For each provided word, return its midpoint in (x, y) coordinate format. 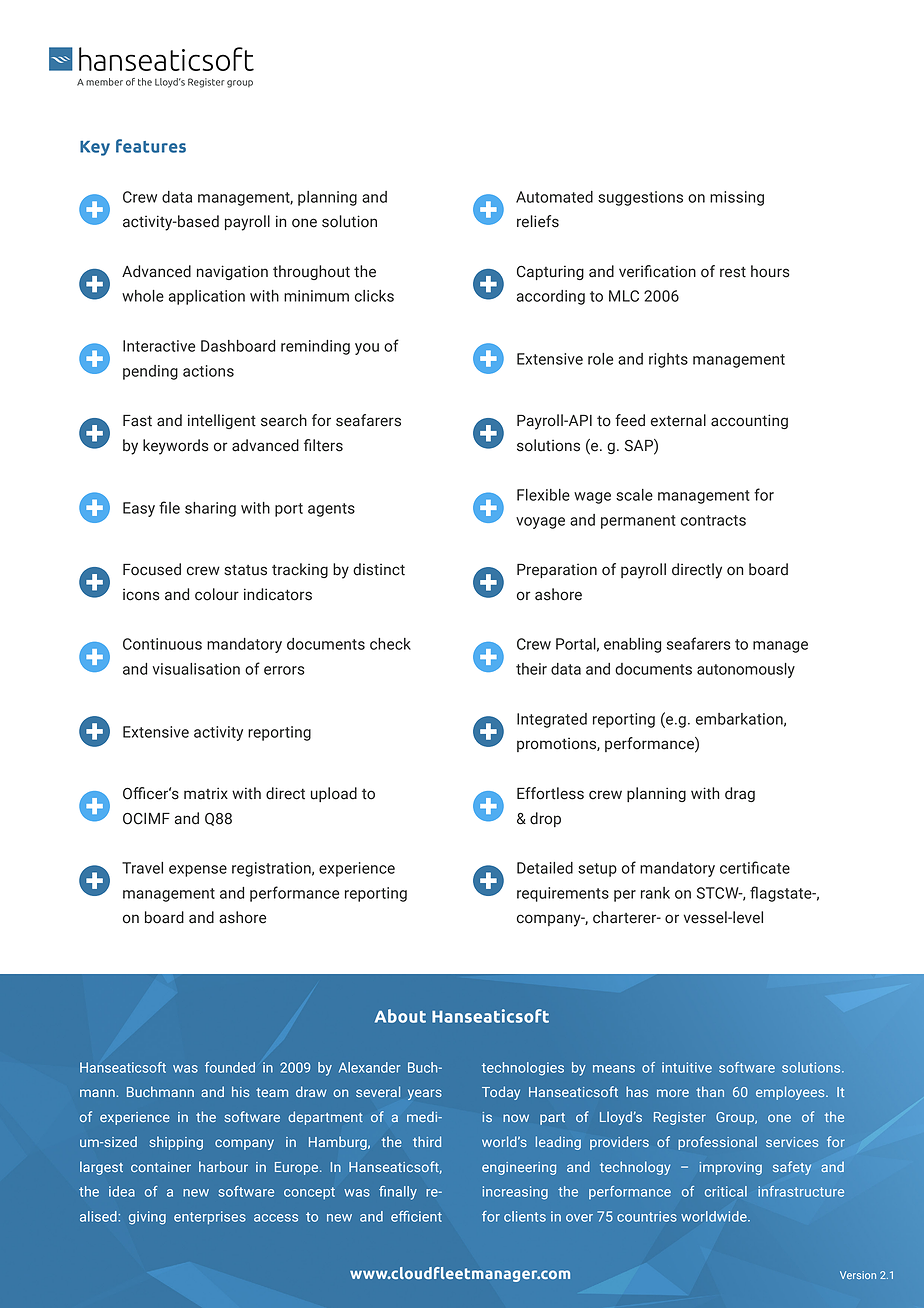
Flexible (543, 495)
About (400, 1016)
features (151, 146)
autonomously (746, 670)
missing (737, 198)
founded (230, 1067)
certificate (755, 867)
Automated (554, 197)
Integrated (552, 720)
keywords (176, 447)
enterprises (210, 1218)
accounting (749, 421)
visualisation (196, 669)
